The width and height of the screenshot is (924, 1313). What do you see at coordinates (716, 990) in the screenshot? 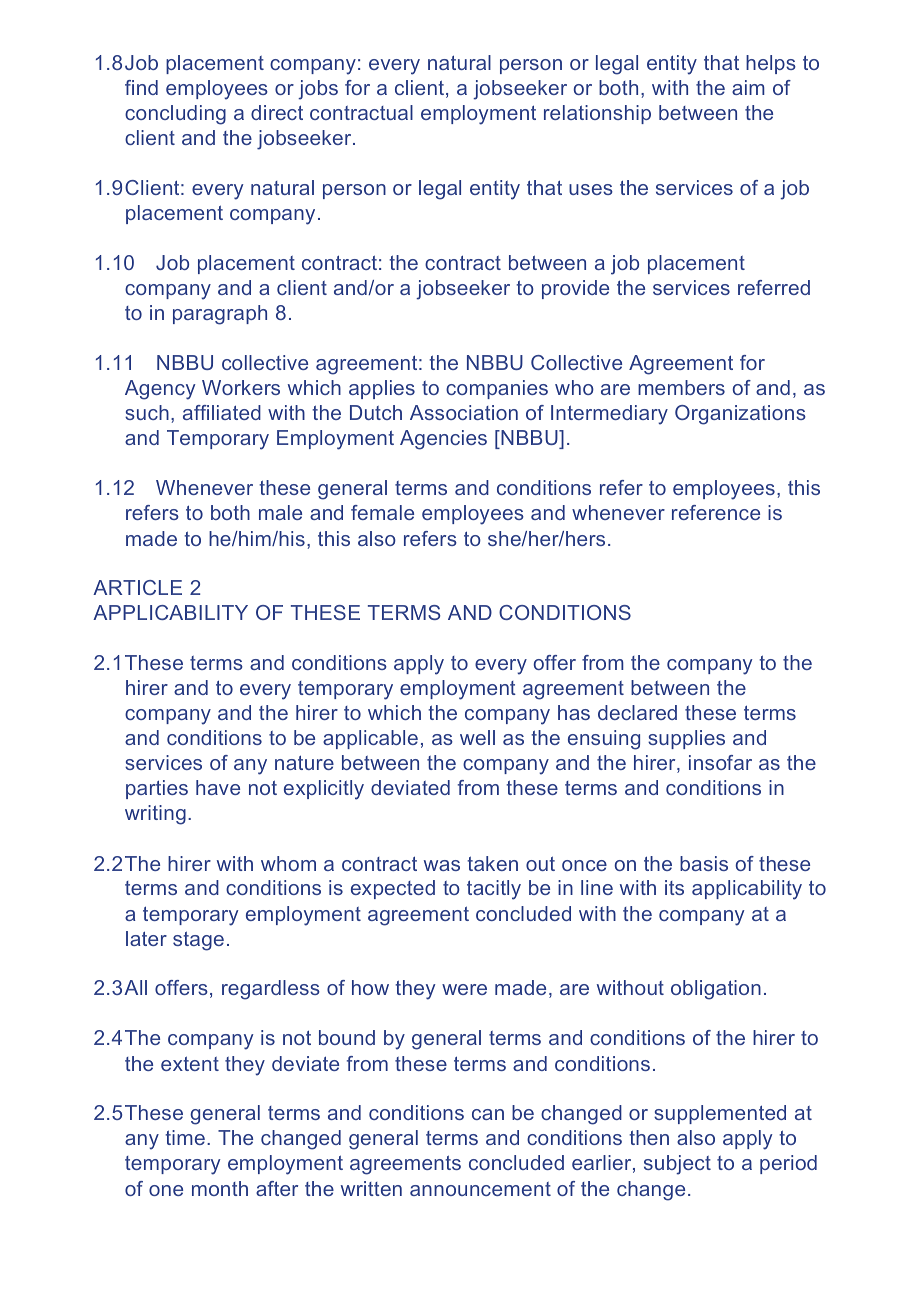
I see `obligation` at bounding box center [716, 990].
